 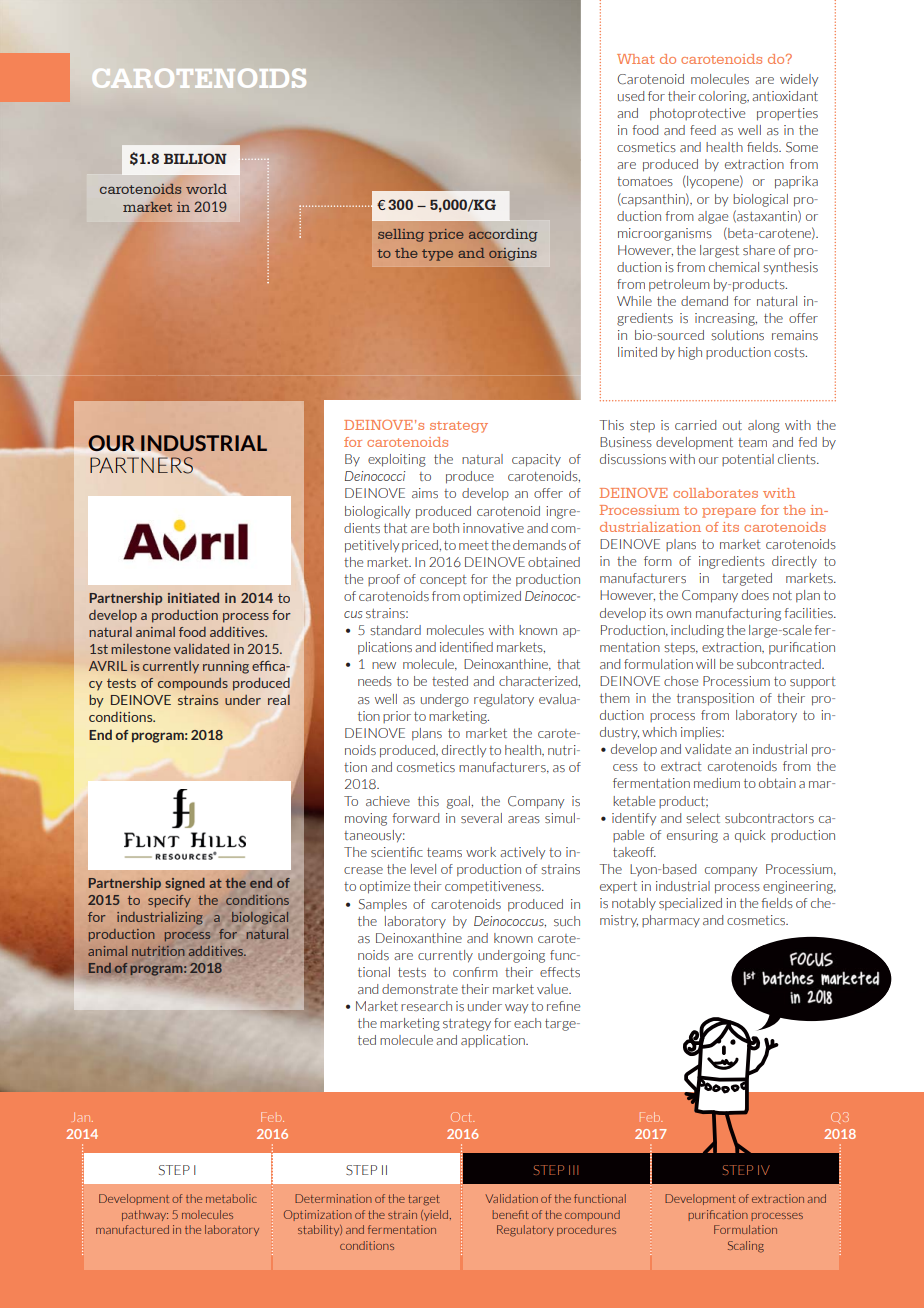 What do you see at coordinates (195, 158) in the document?
I see `BILLION` at bounding box center [195, 158].
